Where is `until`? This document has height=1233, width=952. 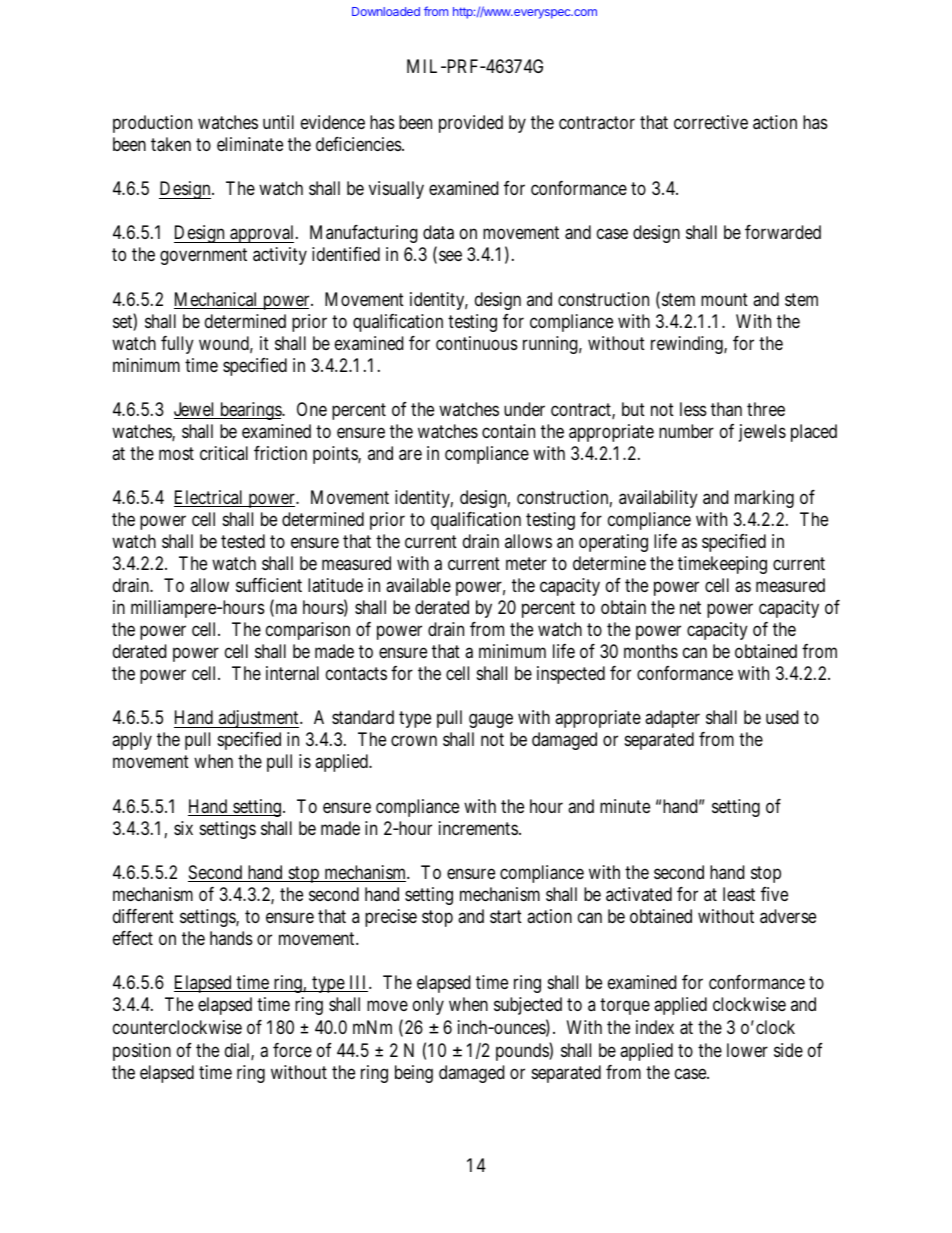
until is located at coordinates (278, 122).
